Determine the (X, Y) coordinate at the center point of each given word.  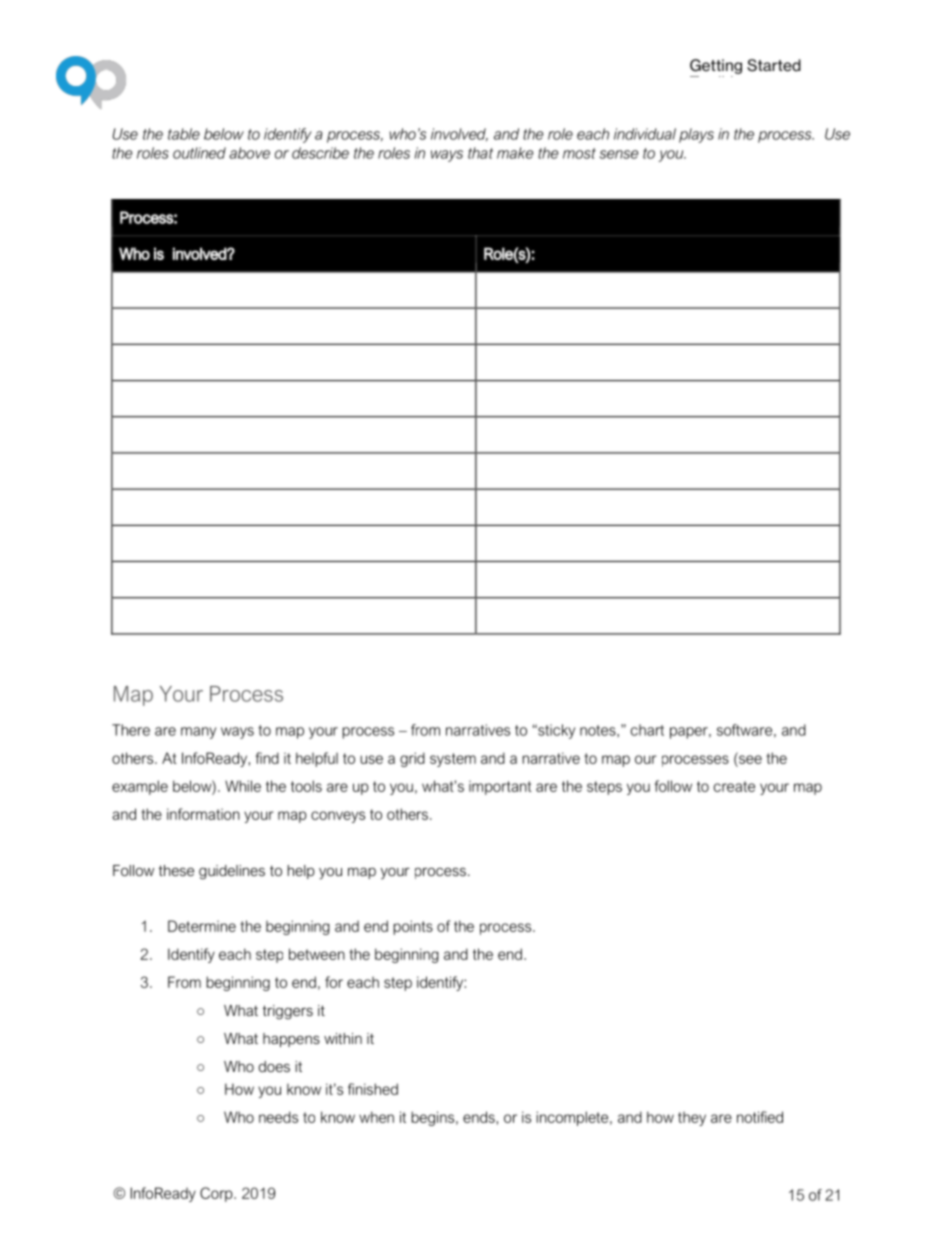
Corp (217, 1194)
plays (696, 135)
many (198, 733)
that (480, 153)
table (184, 134)
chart (647, 730)
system (453, 760)
